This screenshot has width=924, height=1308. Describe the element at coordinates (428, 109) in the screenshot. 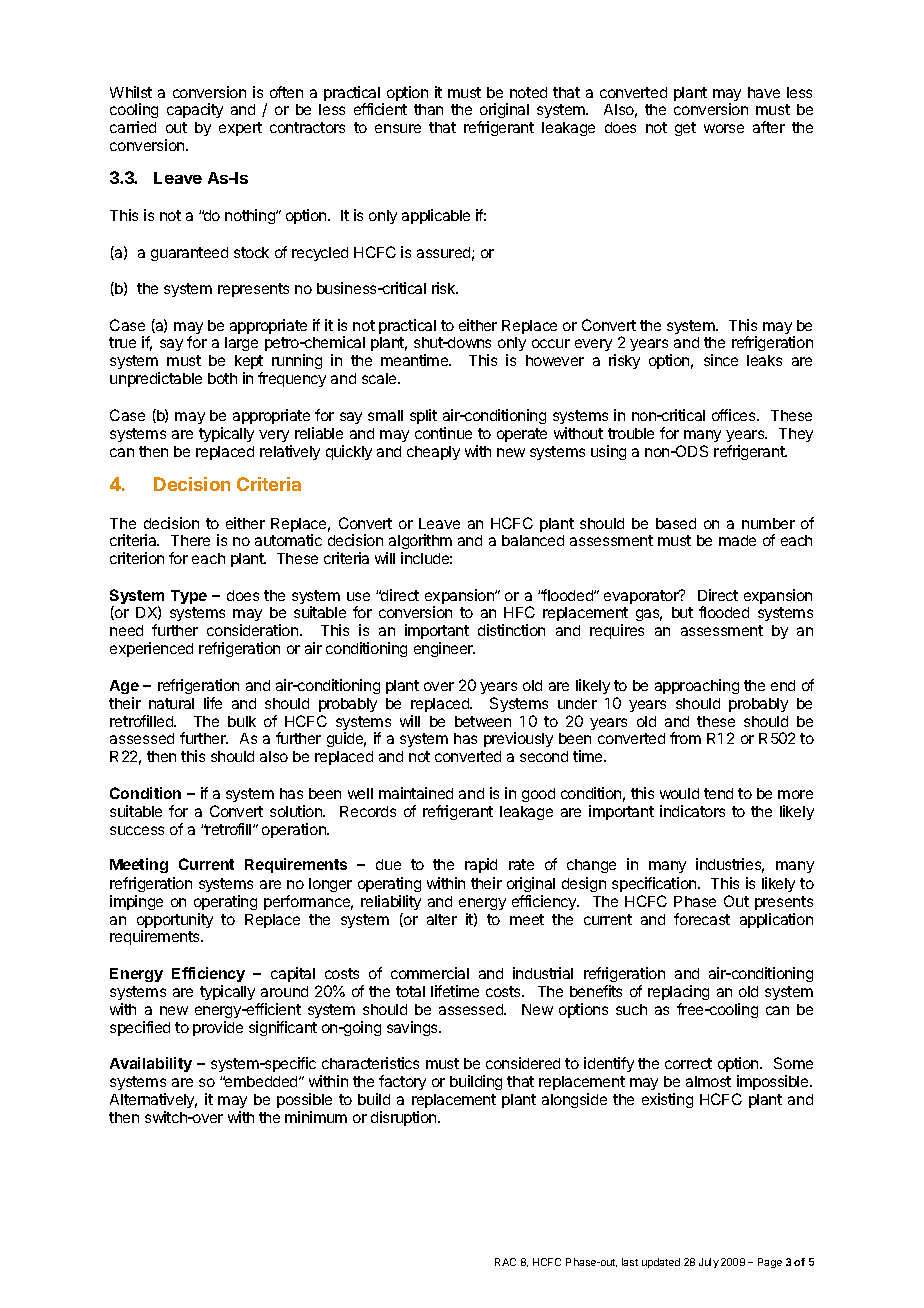

I see `than` at that location.
